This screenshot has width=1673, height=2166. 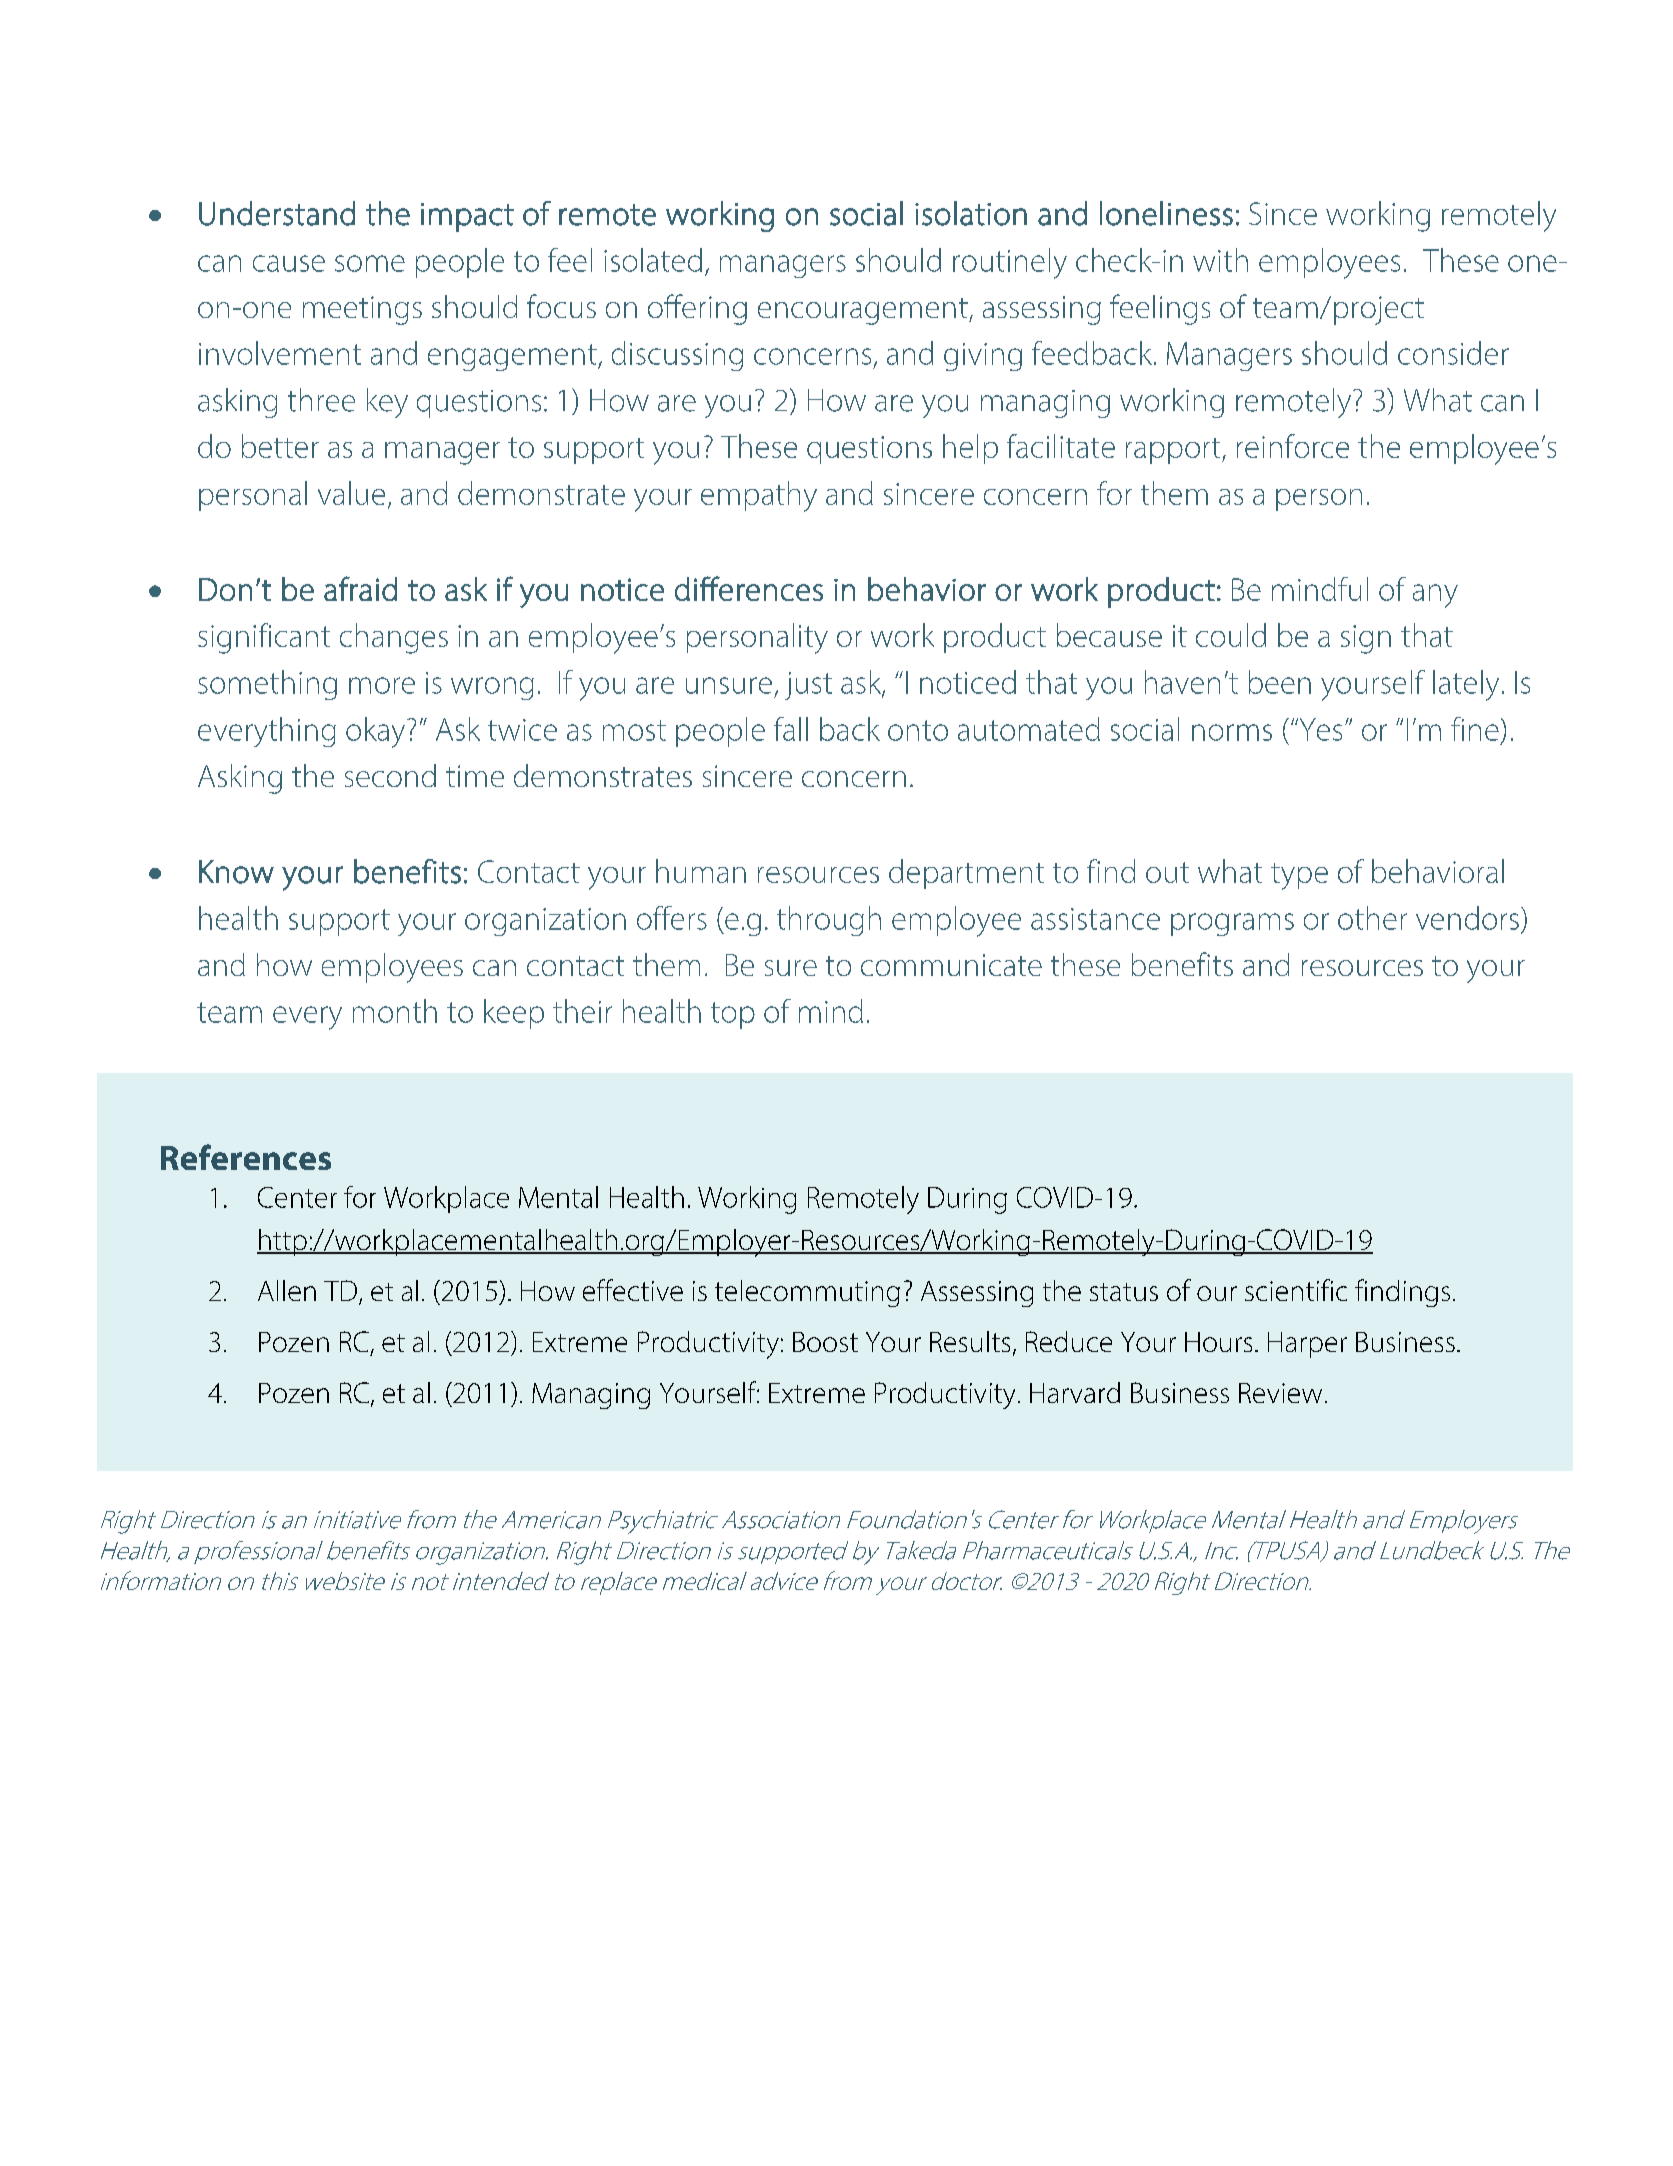 I want to click on encouragement, so click(x=864, y=311).
